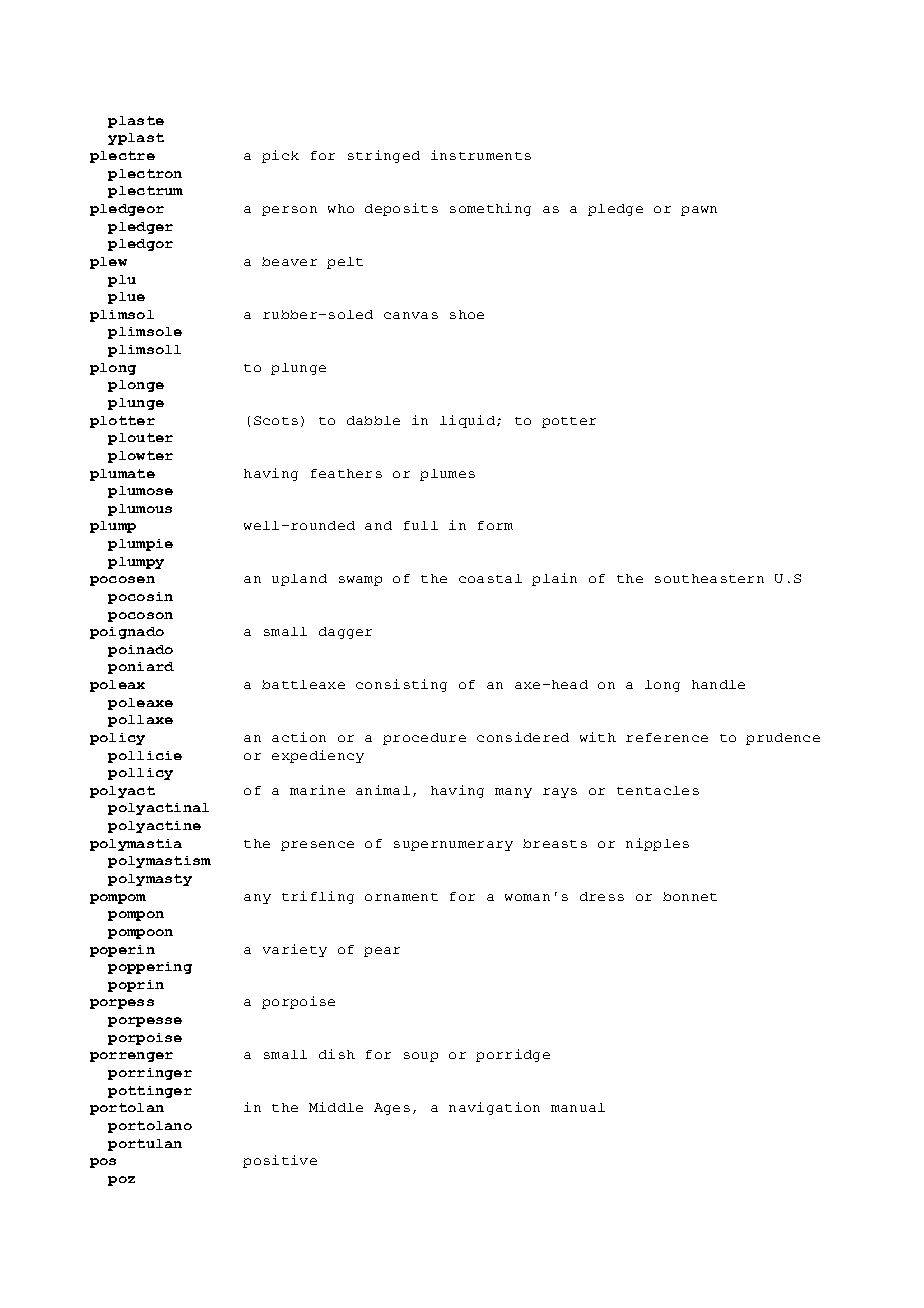 The width and height of the screenshot is (924, 1308). Describe the element at coordinates (401, 685) in the screenshot. I see `consisting` at that location.
